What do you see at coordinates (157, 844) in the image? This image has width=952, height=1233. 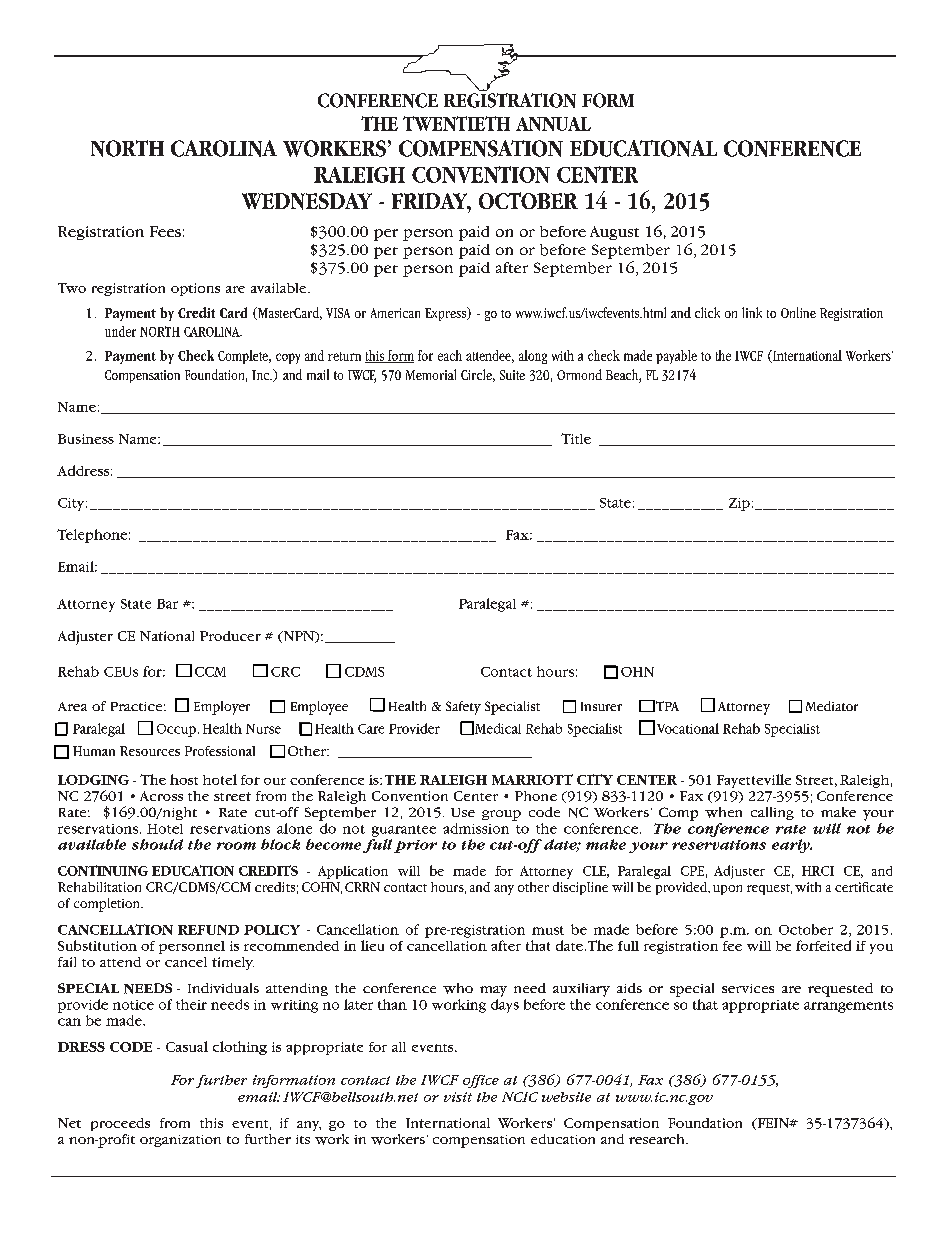 I see `should` at bounding box center [157, 844].
